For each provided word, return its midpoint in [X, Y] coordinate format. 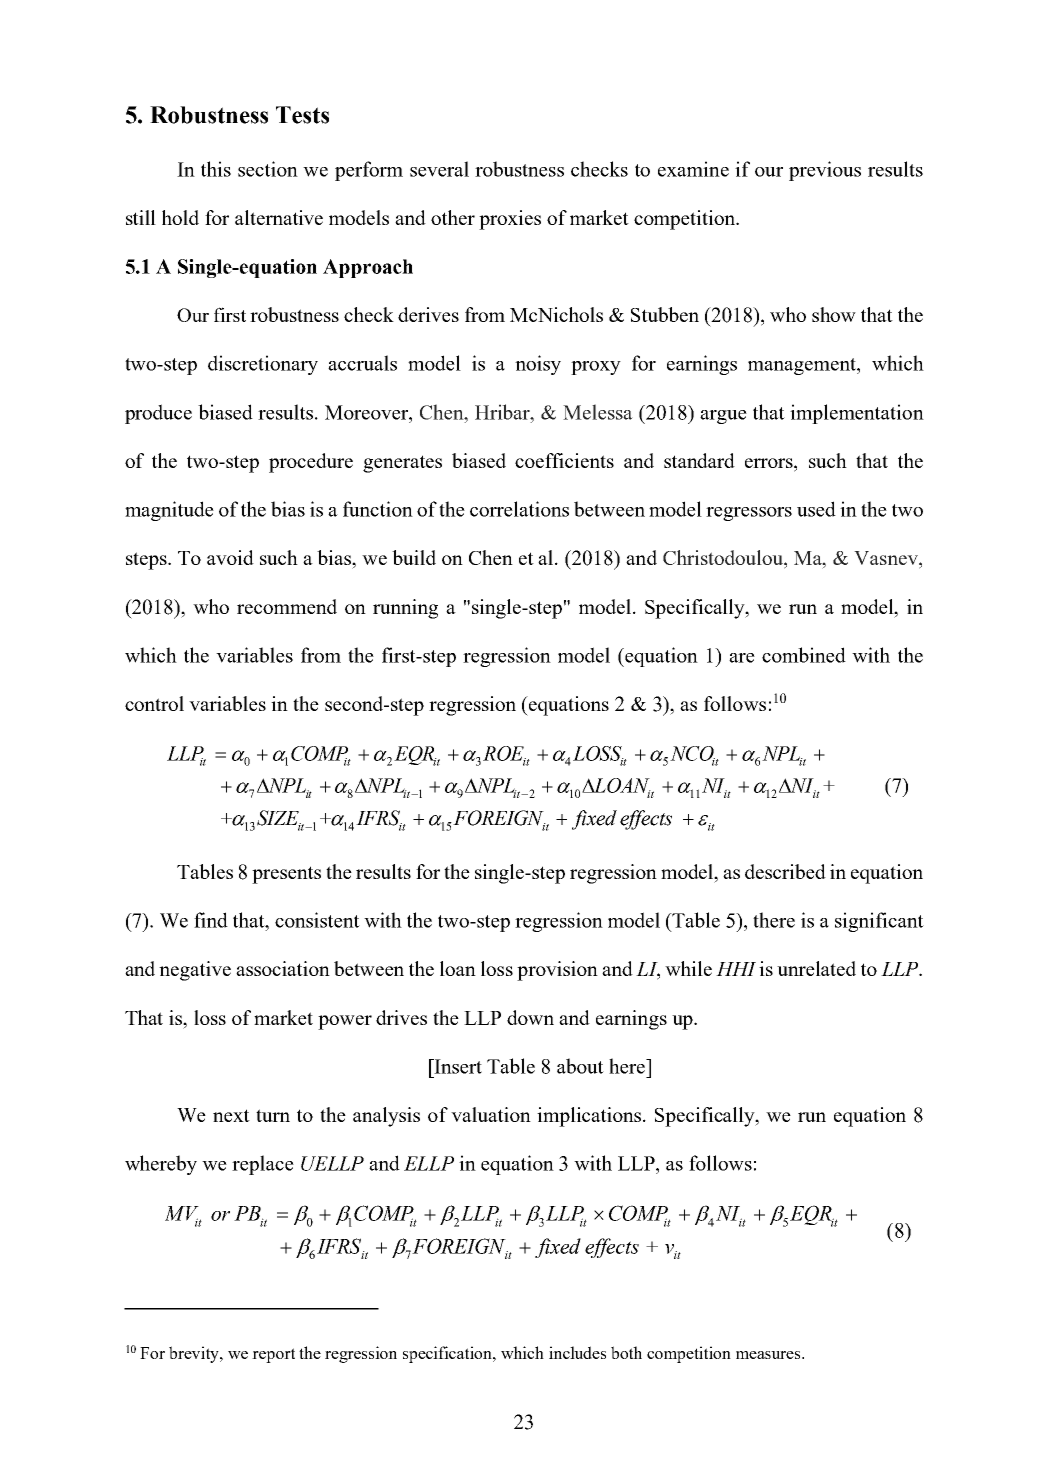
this [216, 169]
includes [577, 1352]
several [439, 169]
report [273, 1355]
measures [769, 1355]
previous [825, 171]
